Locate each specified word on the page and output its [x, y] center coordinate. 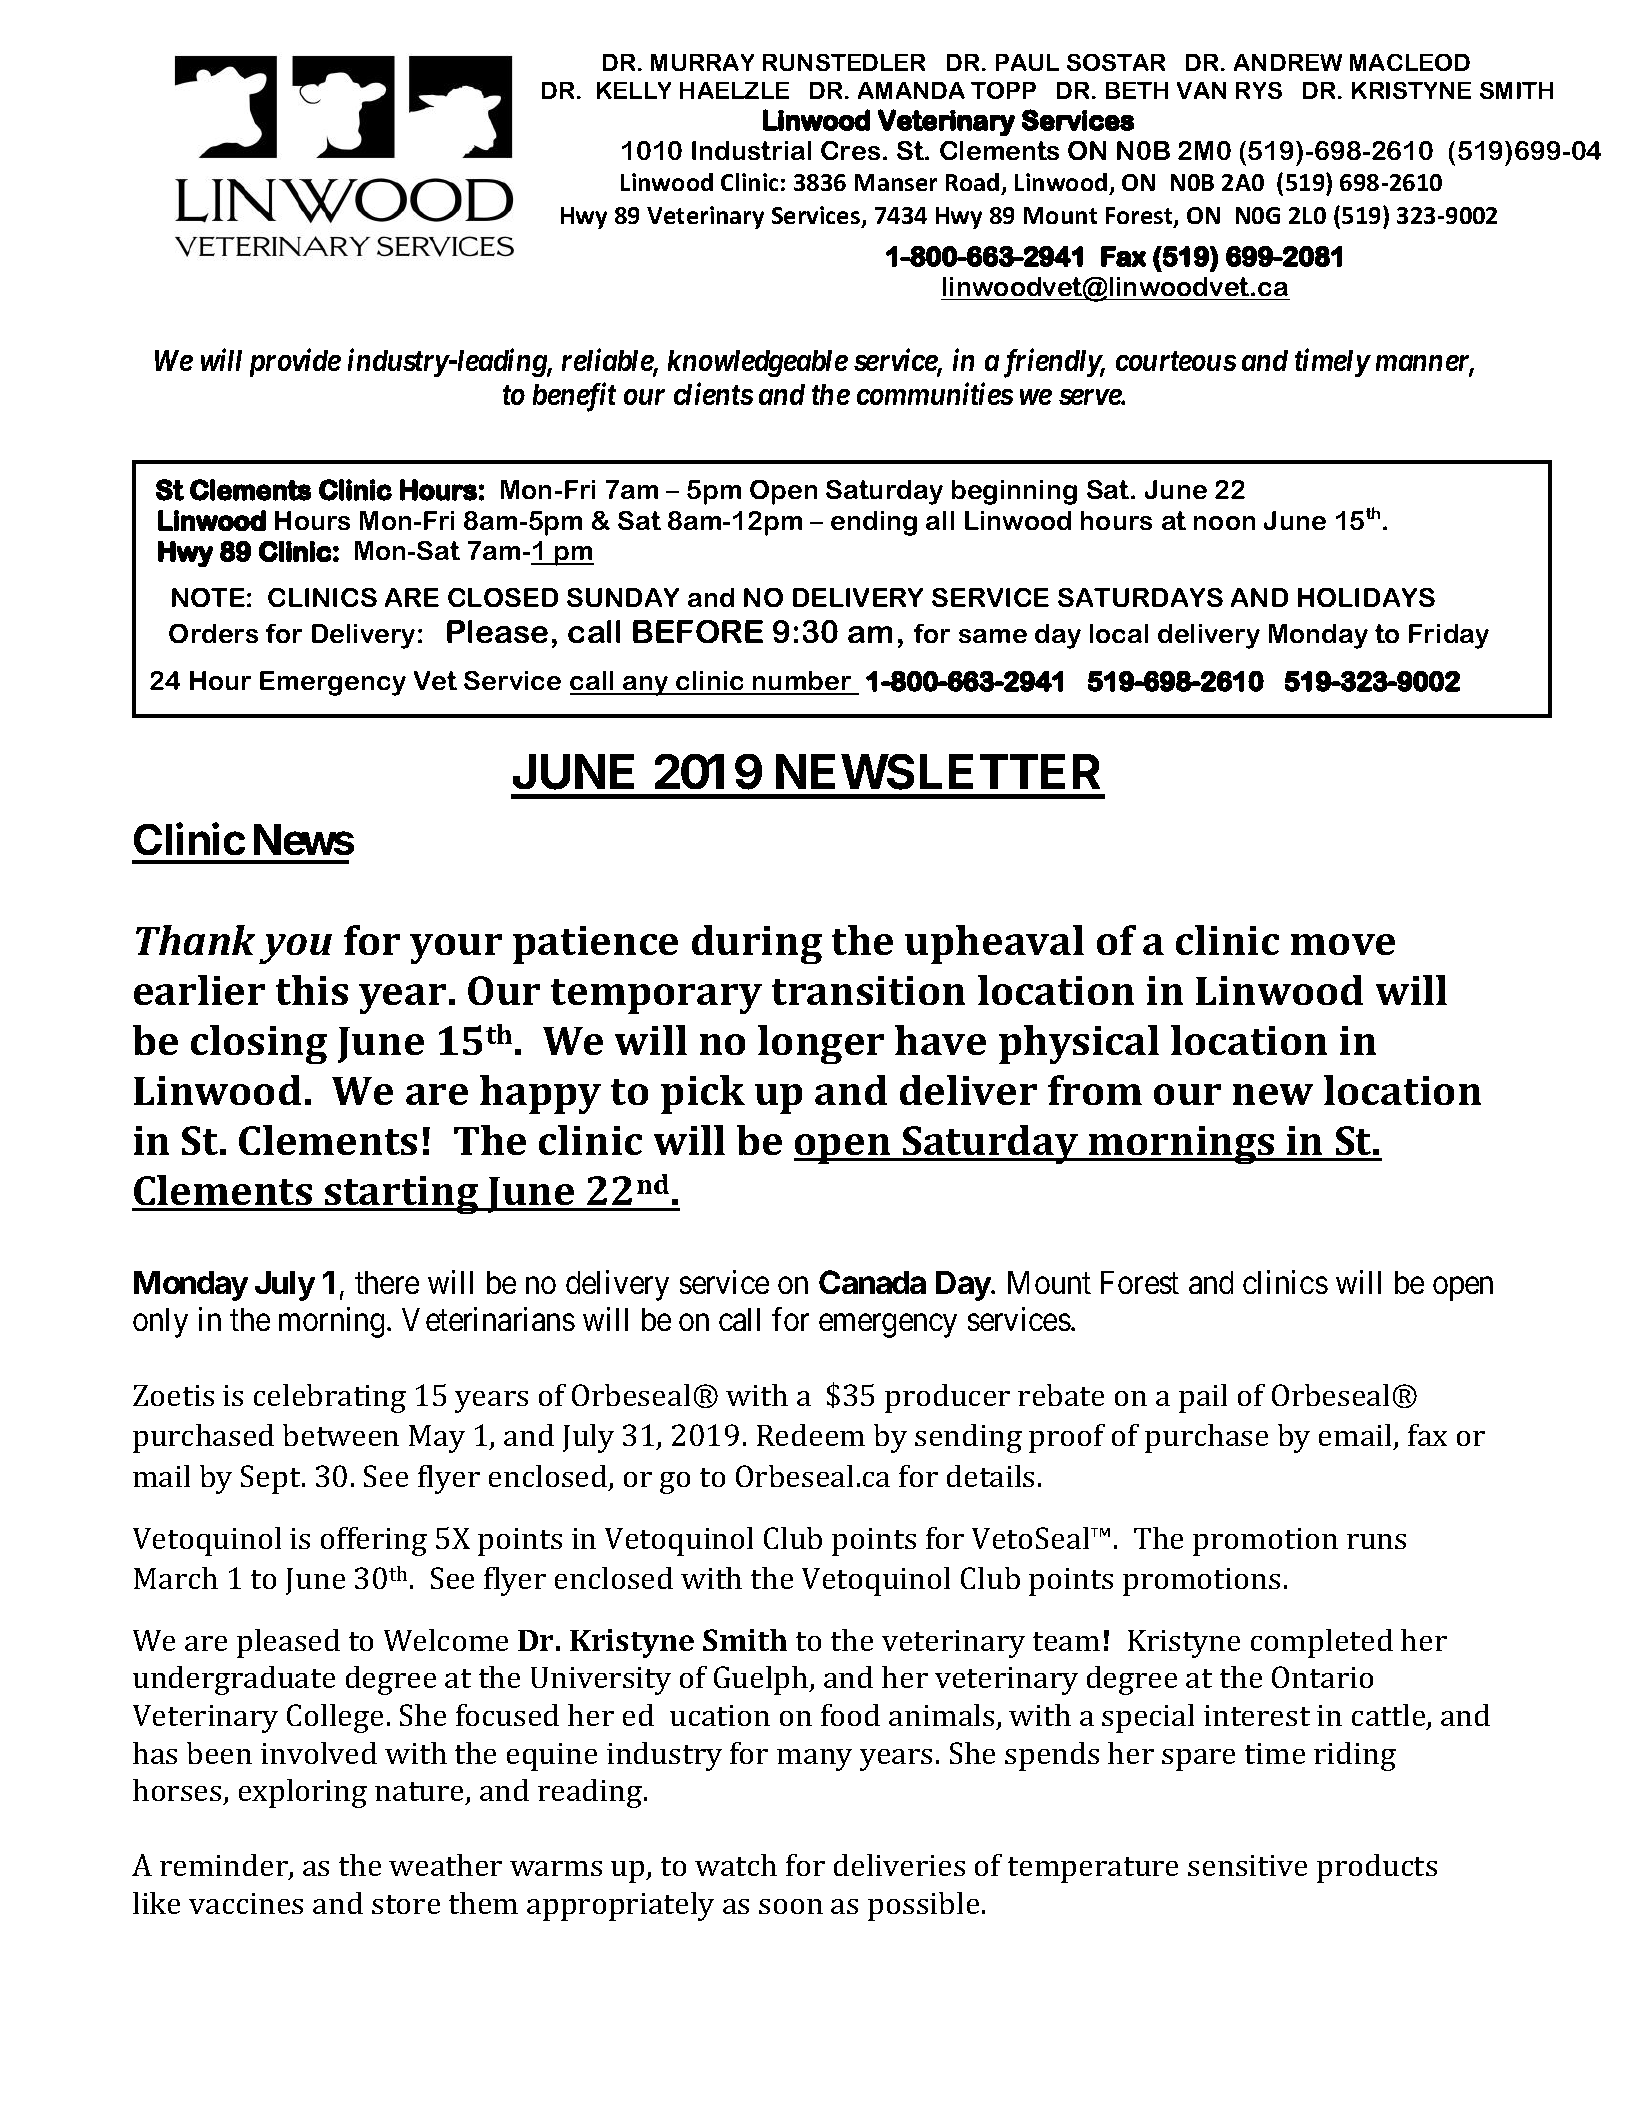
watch [736, 1865]
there [387, 1282]
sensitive [1247, 1865]
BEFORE [698, 631]
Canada [872, 1282]
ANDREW [1288, 62]
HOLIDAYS [1366, 597]
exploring [303, 1793]
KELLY [634, 90]
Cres [850, 150]
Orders [213, 633]
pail [1203, 1398]
